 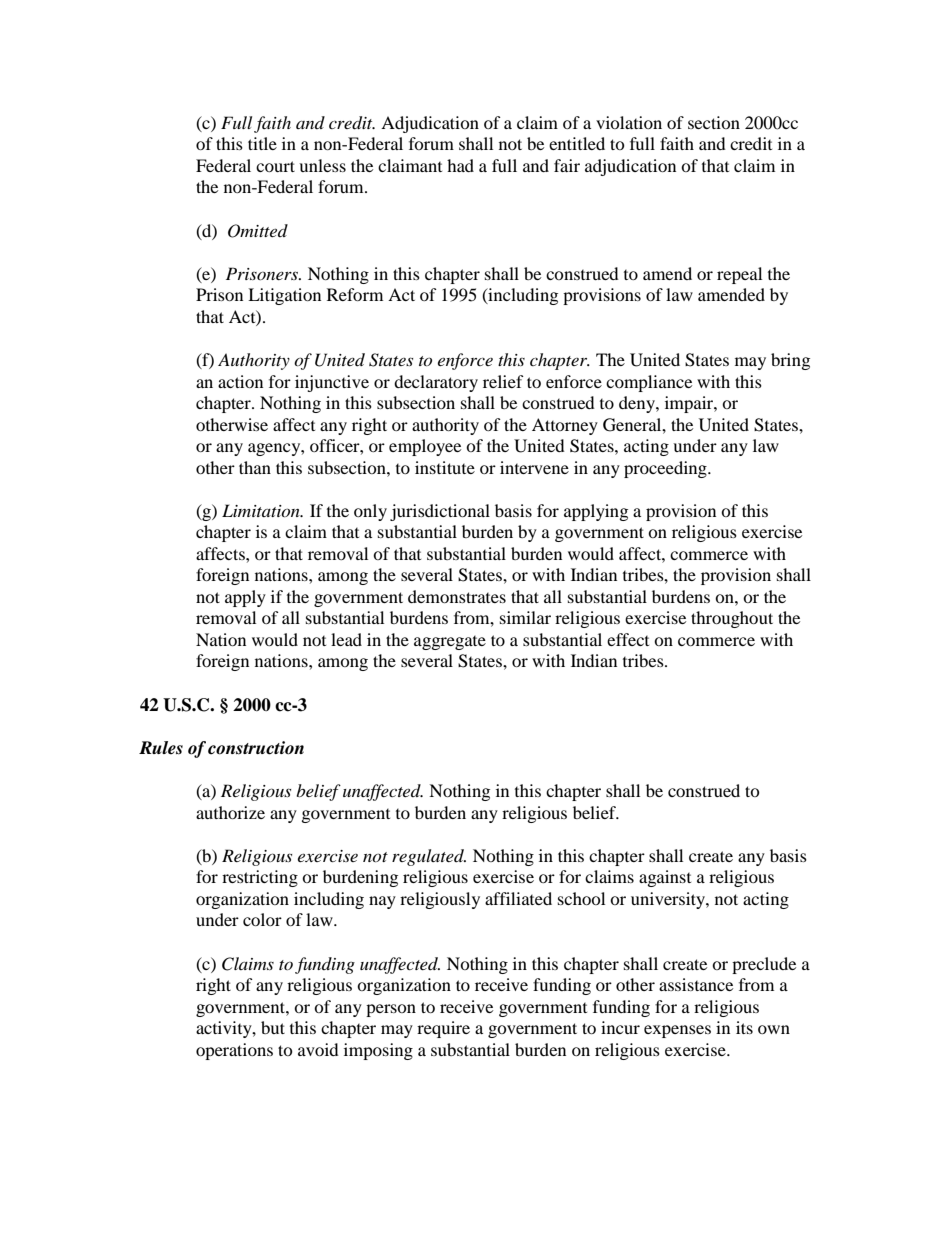 I want to click on its, so click(x=744, y=1027).
